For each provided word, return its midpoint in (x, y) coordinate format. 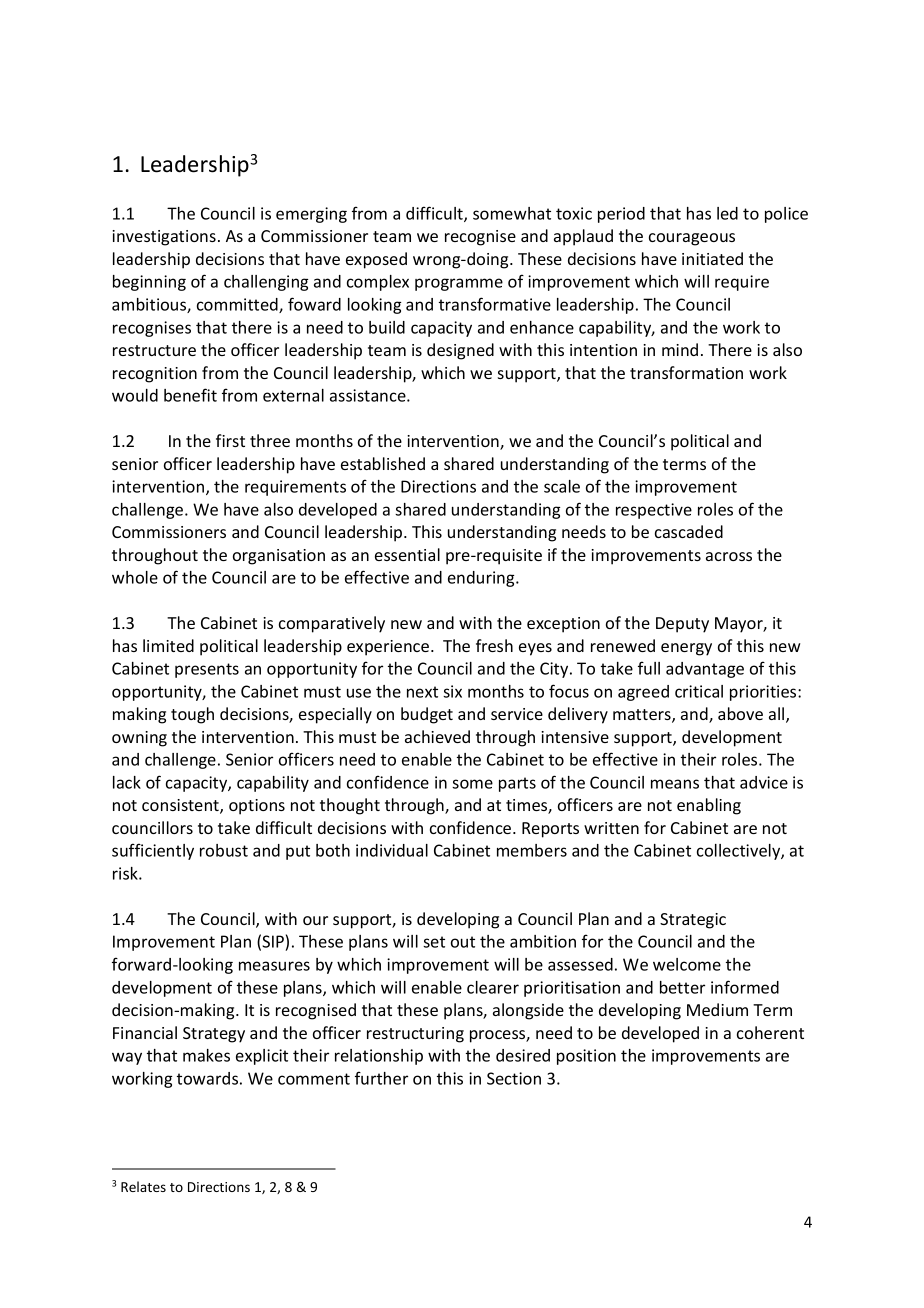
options (257, 807)
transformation (686, 372)
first (230, 440)
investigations (164, 238)
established (383, 463)
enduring (482, 579)
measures (274, 966)
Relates (143, 1186)
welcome (687, 964)
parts (517, 784)
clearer (493, 987)
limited (168, 645)
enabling (709, 806)
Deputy (682, 625)
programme (459, 284)
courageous (692, 239)
